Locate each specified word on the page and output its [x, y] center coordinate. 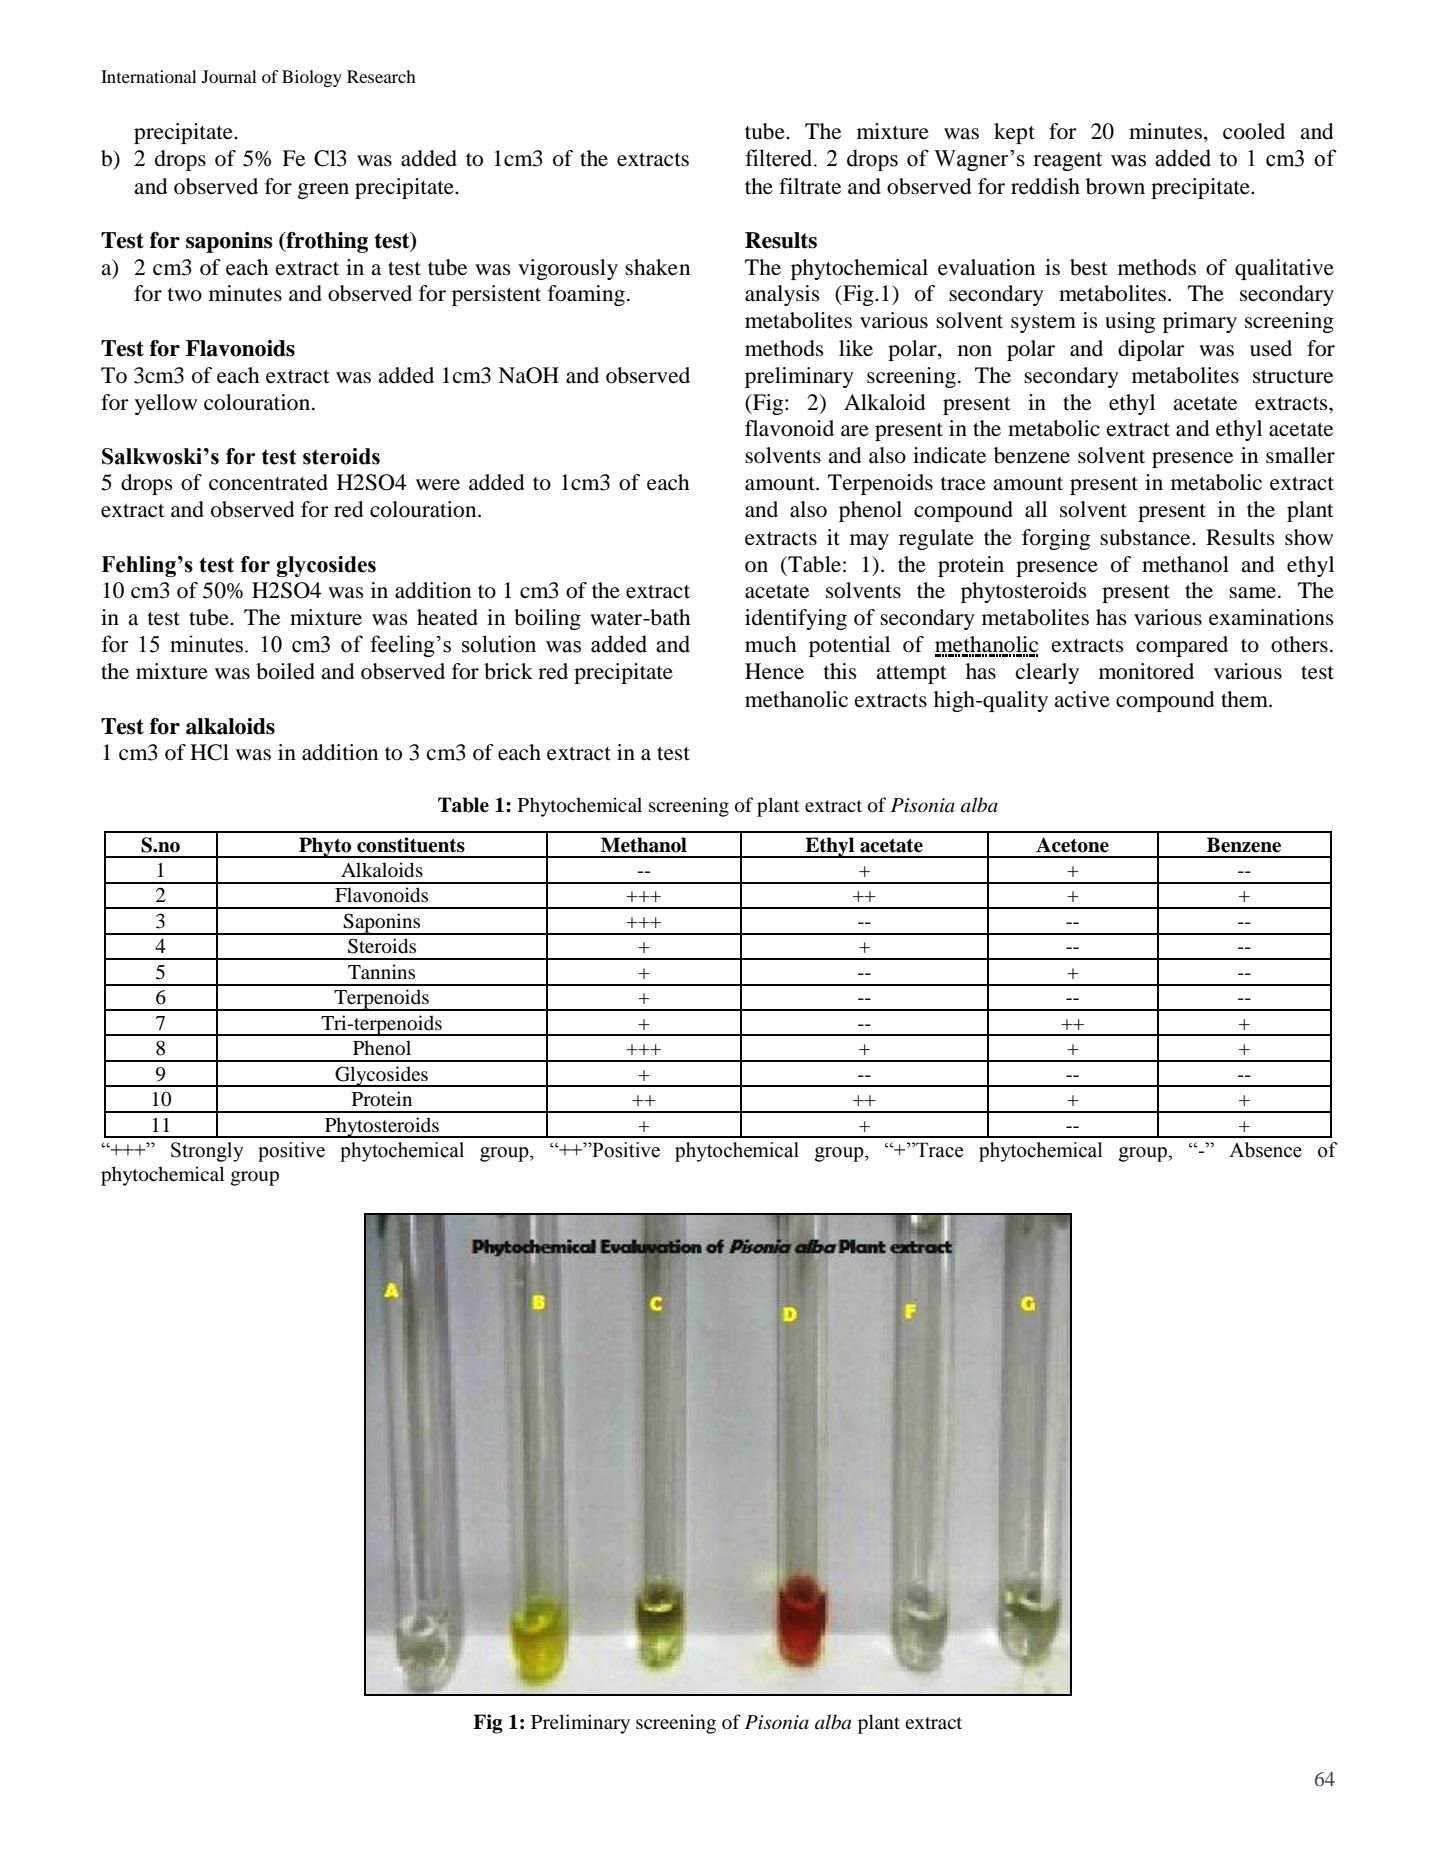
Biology [312, 78]
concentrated [268, 482]
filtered [780, 158]
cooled [1254, 131]
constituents [411, 845]
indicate [949, 455]
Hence [774, 671]
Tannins [381, 971]
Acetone [1072, 845]
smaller [1300, 455]
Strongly [207, 1152]
